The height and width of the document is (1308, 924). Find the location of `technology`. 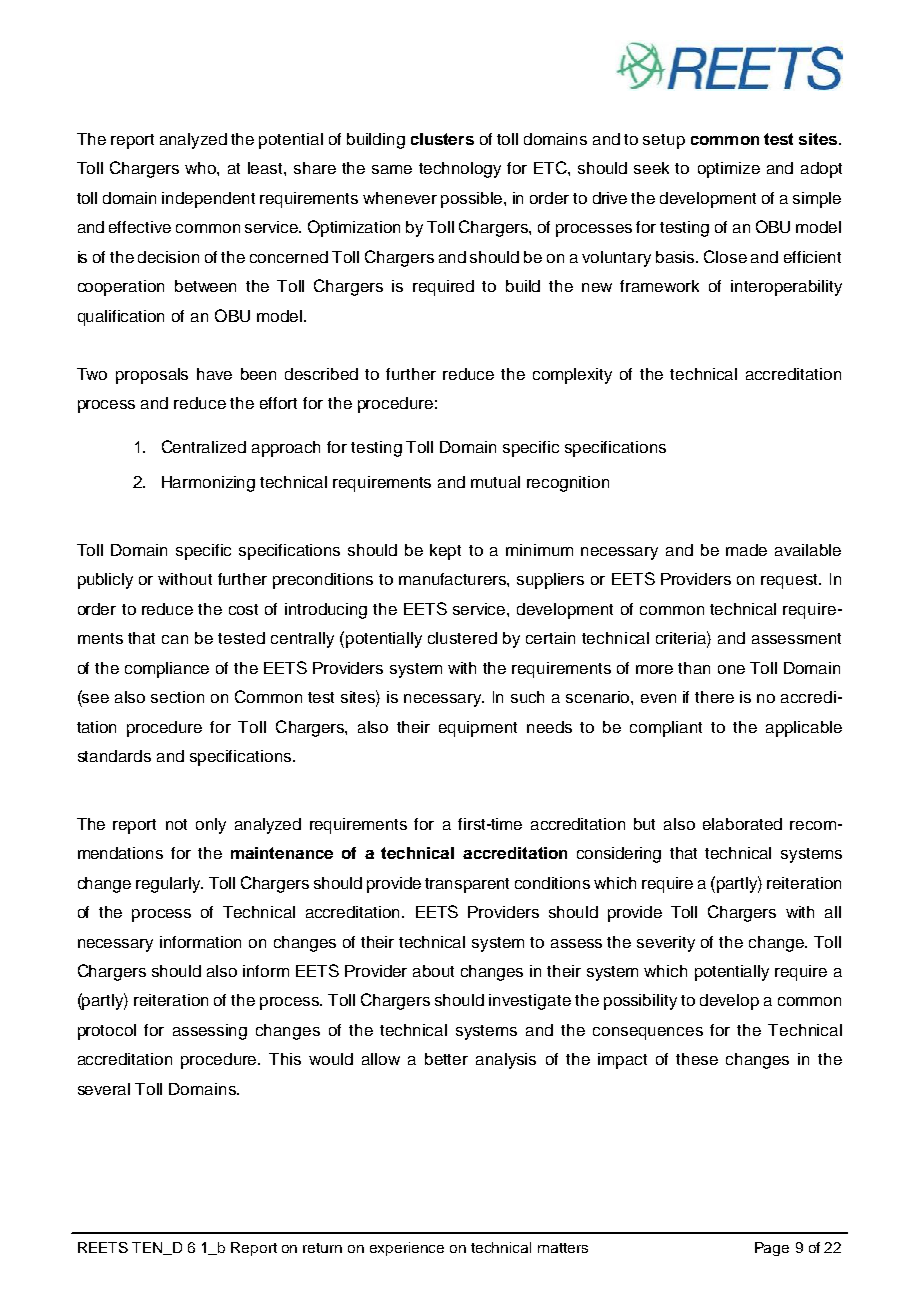

technology is located at coordinates (460, 170).
